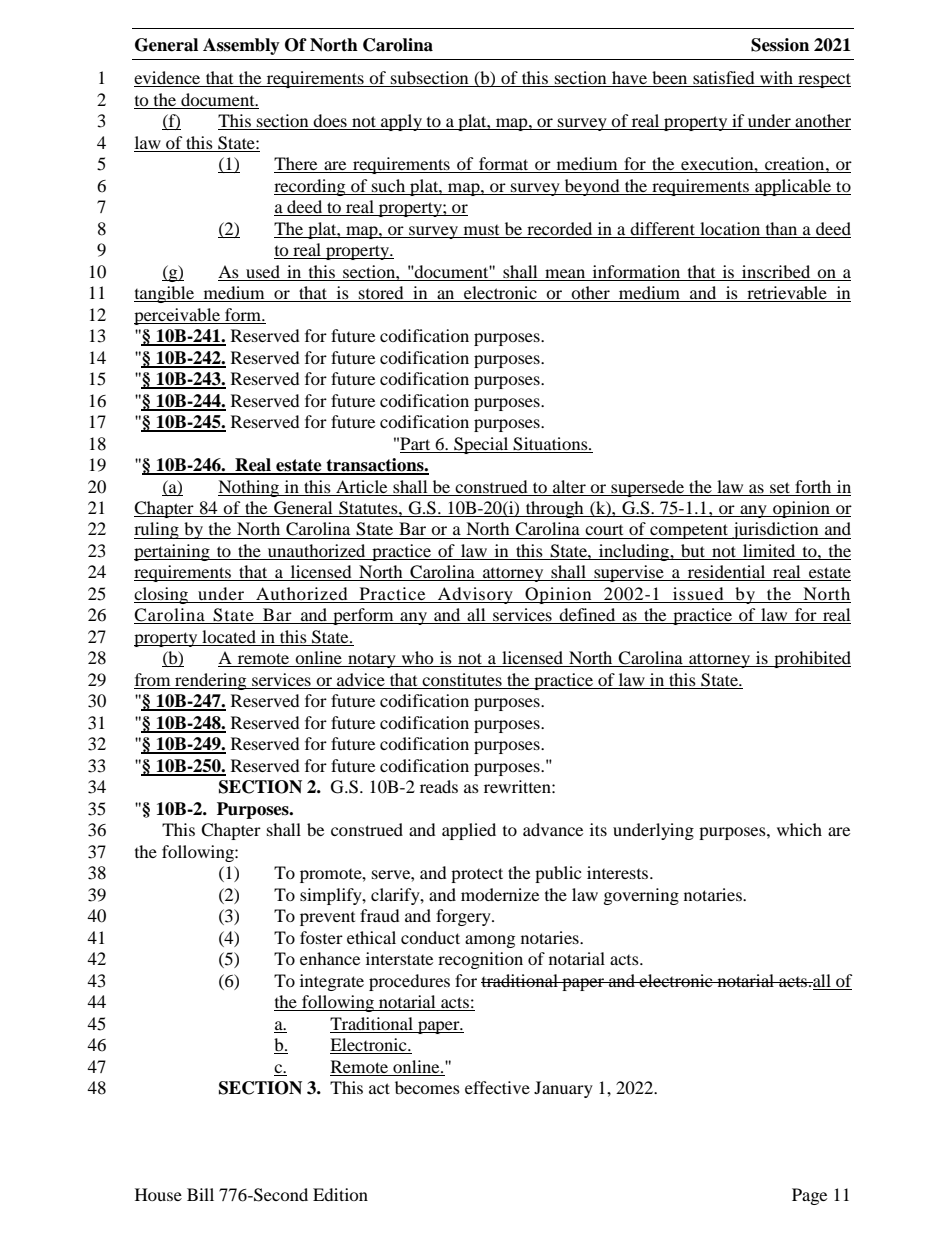 The width and height of the image is (952, 1233). I want to click on satisfied, so click(724, 79).
